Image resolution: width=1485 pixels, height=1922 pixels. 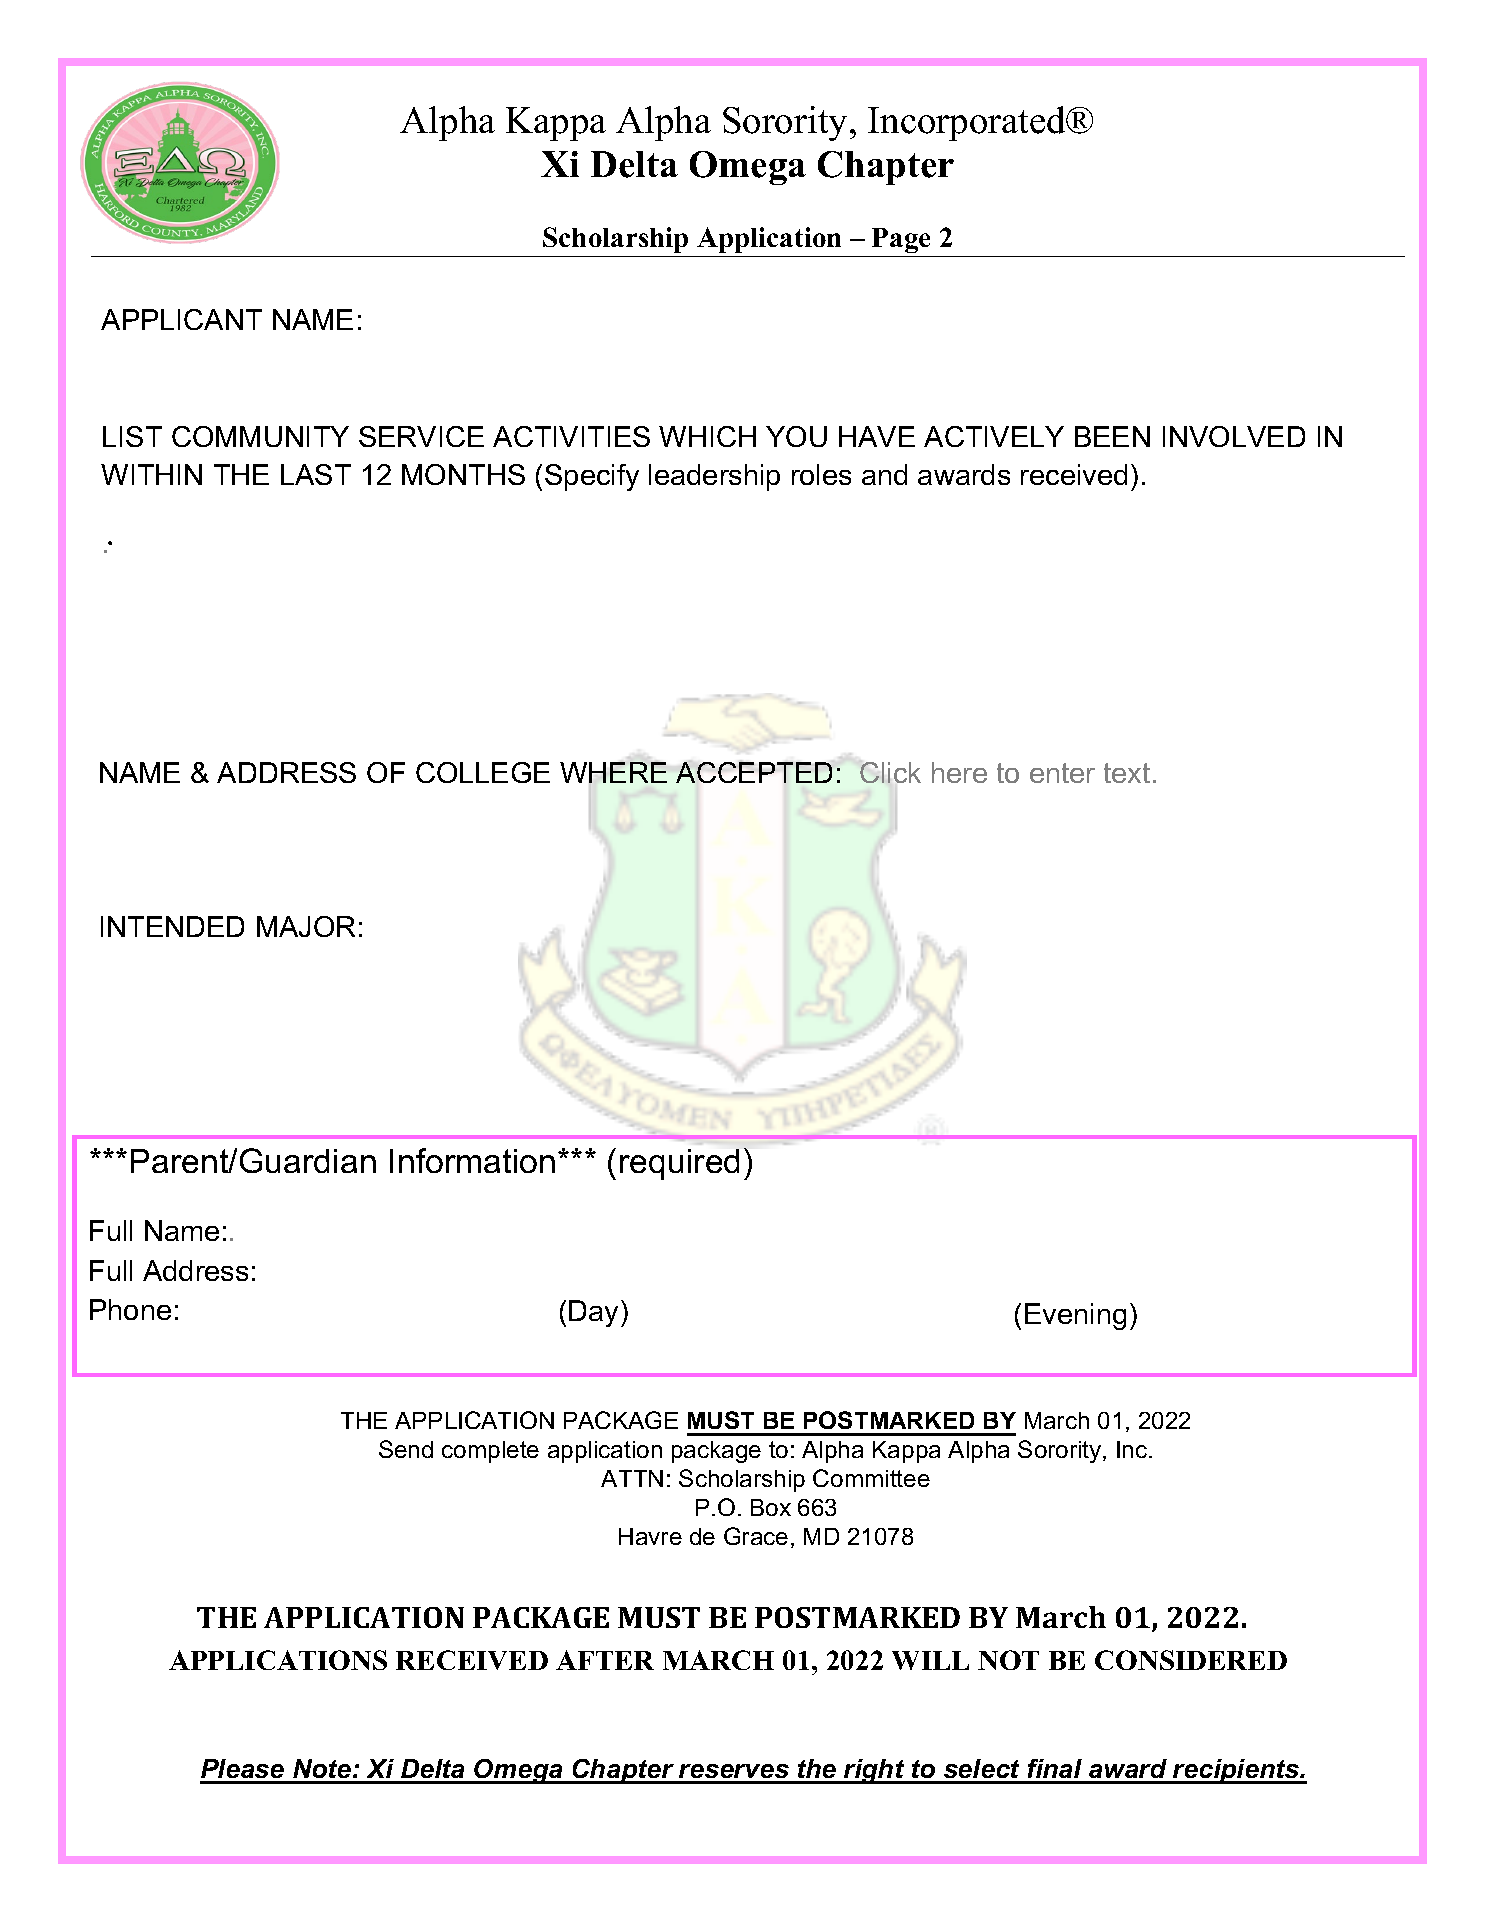 I want to click on Page, so click(x=901, y=240).
